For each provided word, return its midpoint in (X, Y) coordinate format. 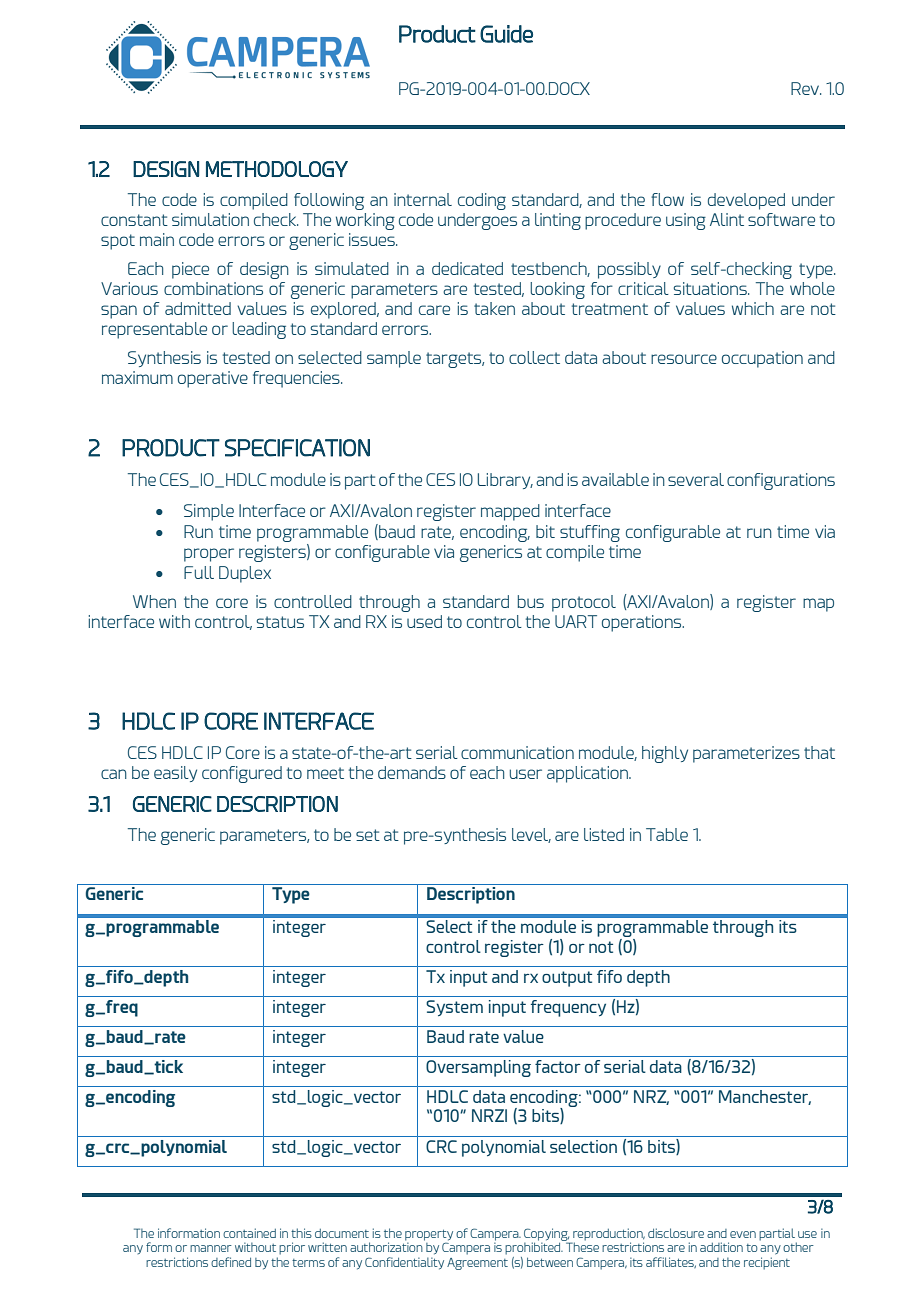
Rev (806, 88)
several (696, 479)
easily (175, 774)
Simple (209, 512)
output (567, 979)
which (753, 308)
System (454, 1008)
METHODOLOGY (277, 169)
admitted (198, 308)
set (368, 835)
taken (494, 308)
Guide (506, 34)
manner (211, 1248)
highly (665, 754)
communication (517, 752)
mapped (510, 512)
